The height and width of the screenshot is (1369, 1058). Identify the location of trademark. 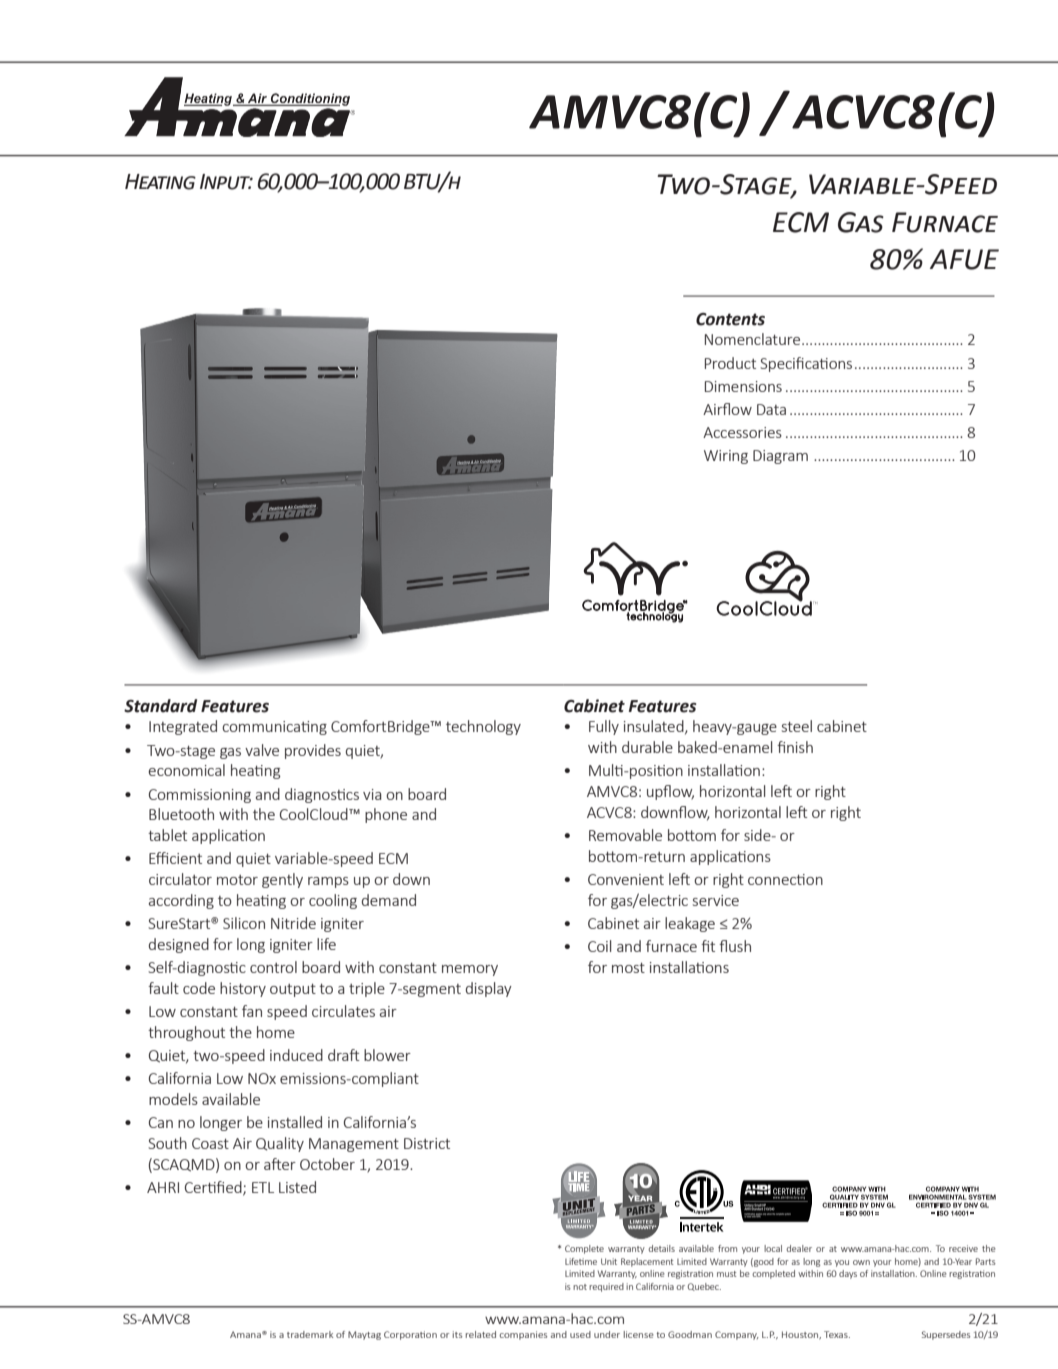
(310, 1334).
